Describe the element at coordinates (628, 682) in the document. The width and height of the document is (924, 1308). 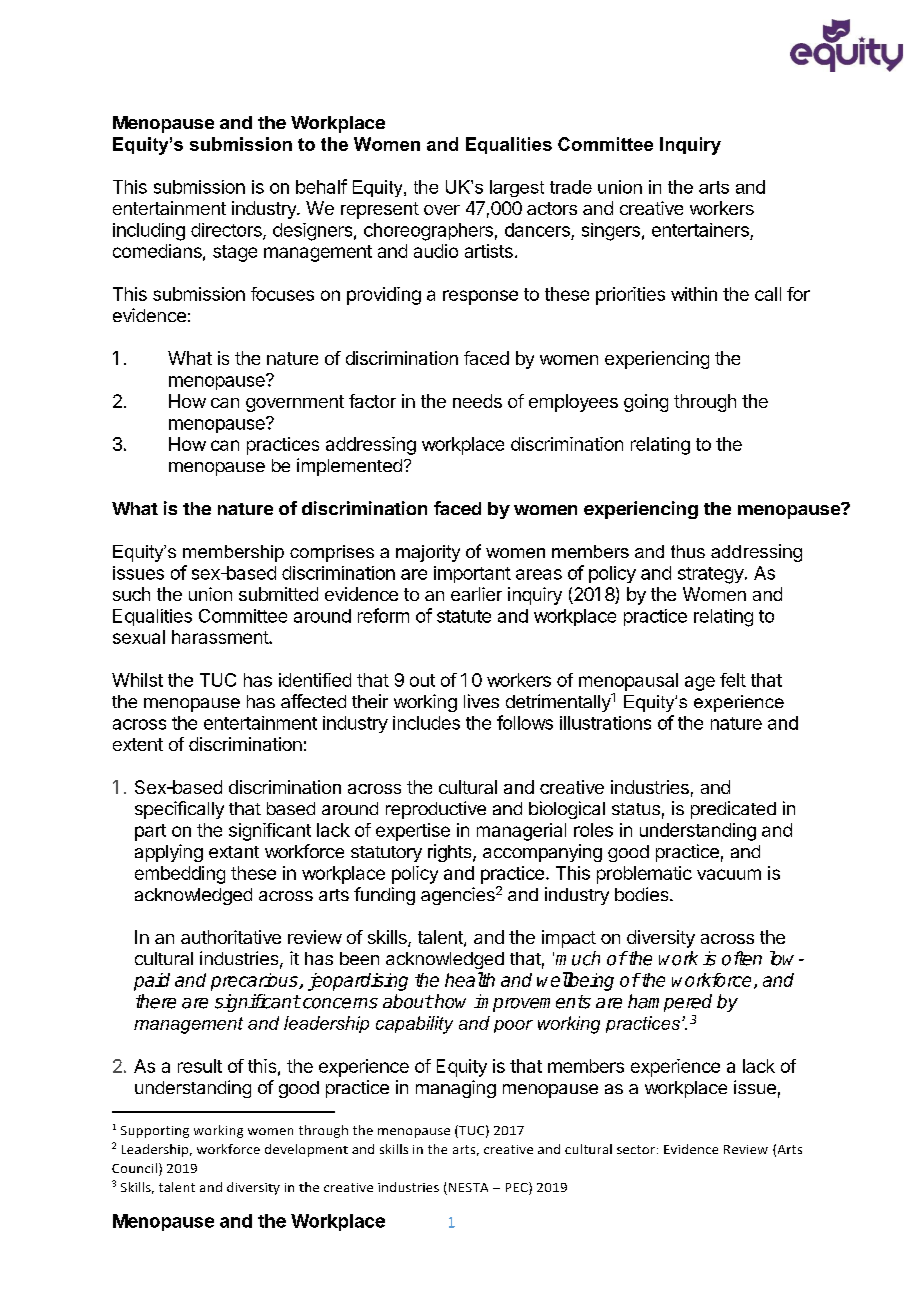
I see `menopausal` at that location.
